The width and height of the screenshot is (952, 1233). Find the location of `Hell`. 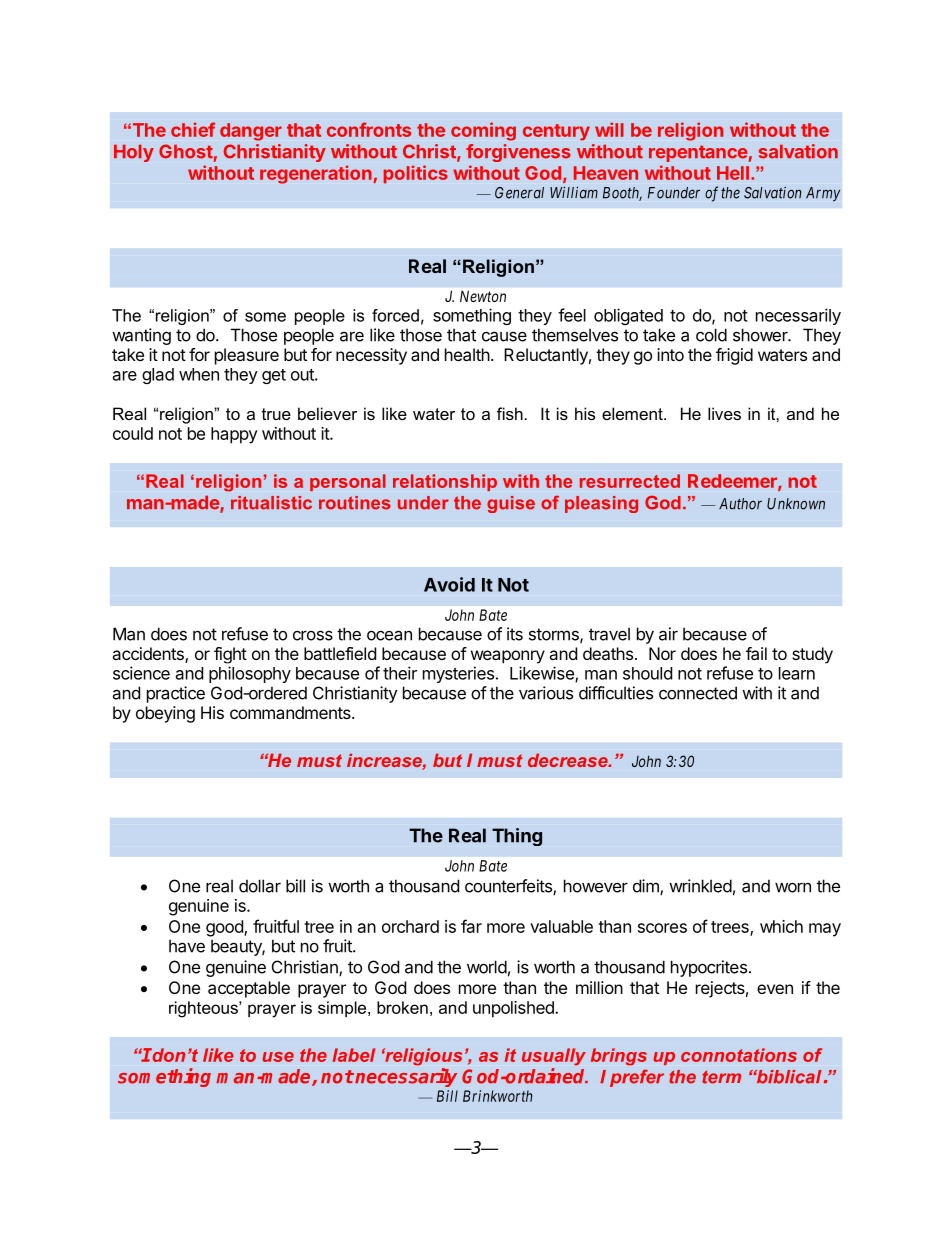

Hell is located at coordinates (733, 173).
